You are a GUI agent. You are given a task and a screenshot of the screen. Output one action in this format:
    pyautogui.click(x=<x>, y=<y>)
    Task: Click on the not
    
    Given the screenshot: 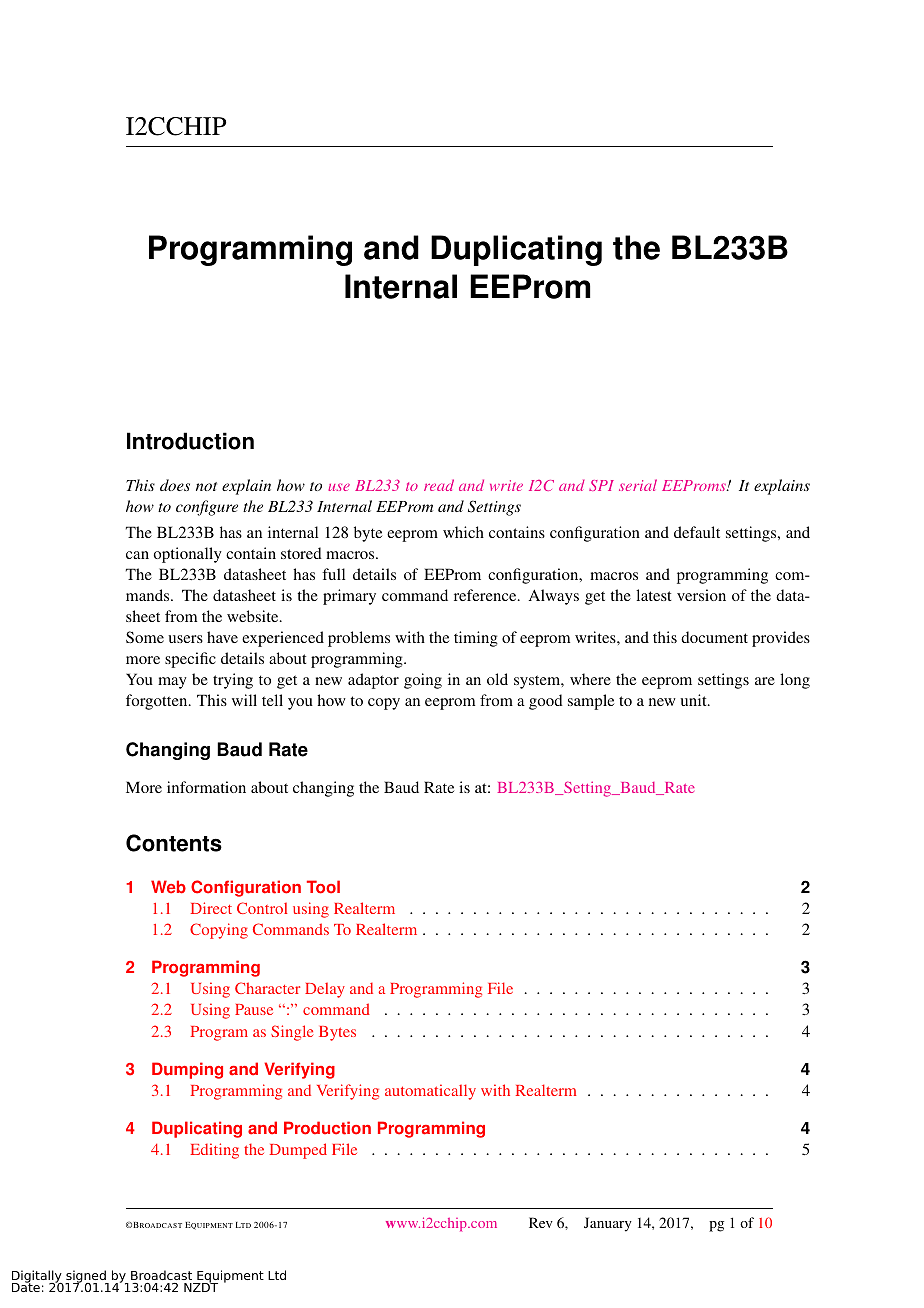 What is the action you would take?
    pyautogui.click(x=206, y=486)
